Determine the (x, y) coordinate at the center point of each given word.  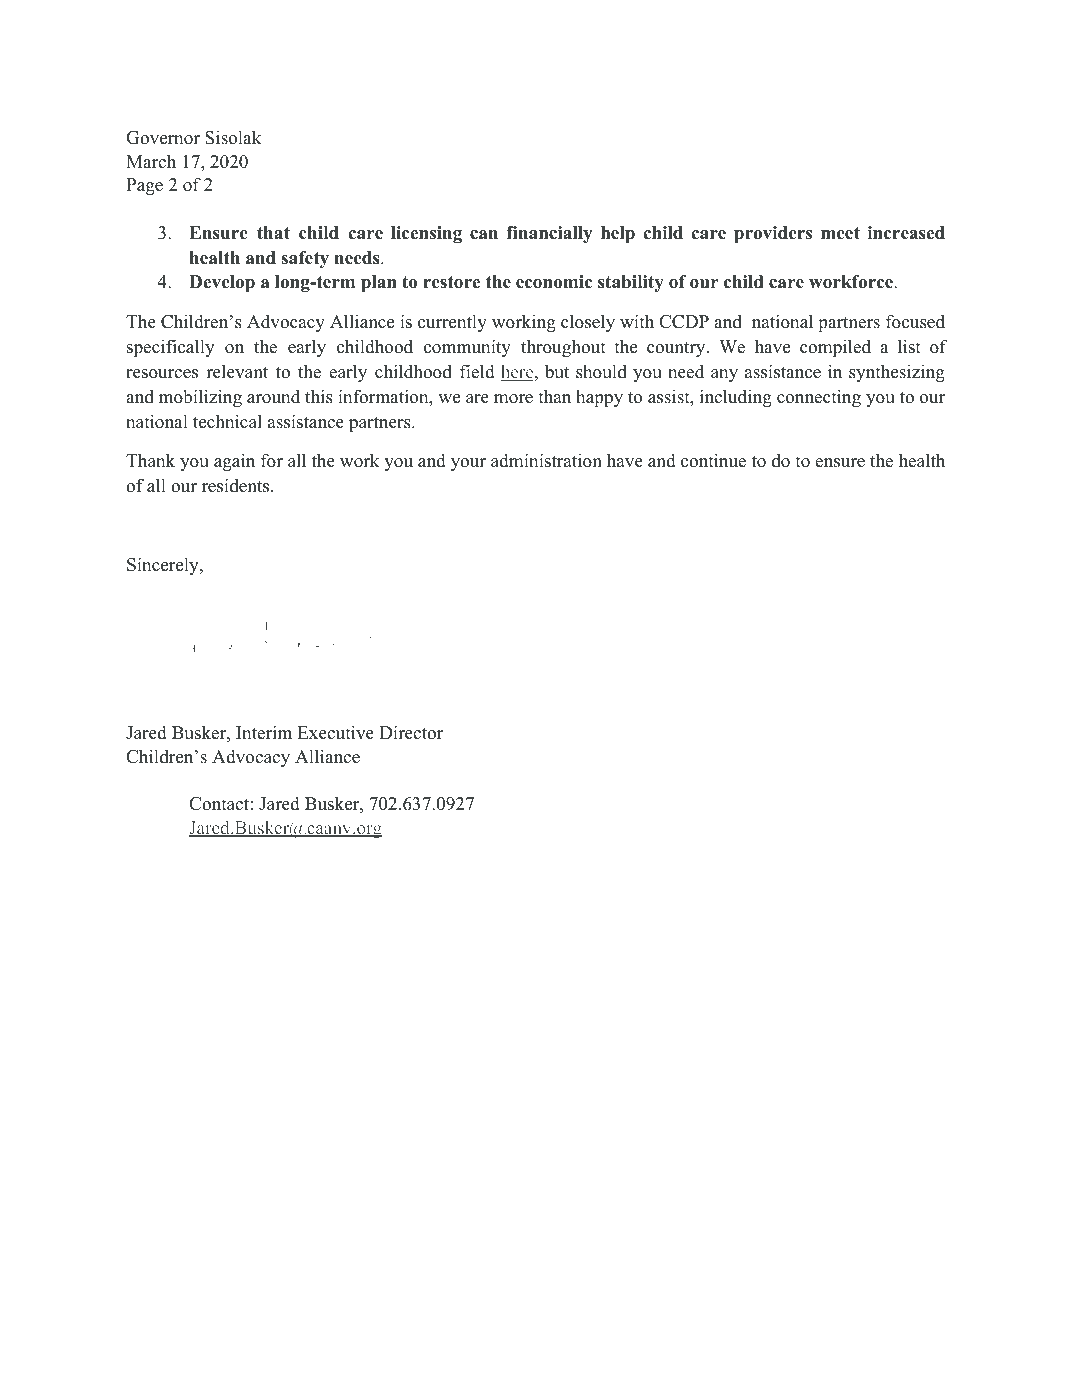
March (151, 161)
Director (411, 732)
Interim (264, 732)
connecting (819, 398)
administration (546, 460)
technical (227, 421)
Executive (335, 732)
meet (840, 233)
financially (549, 234)
